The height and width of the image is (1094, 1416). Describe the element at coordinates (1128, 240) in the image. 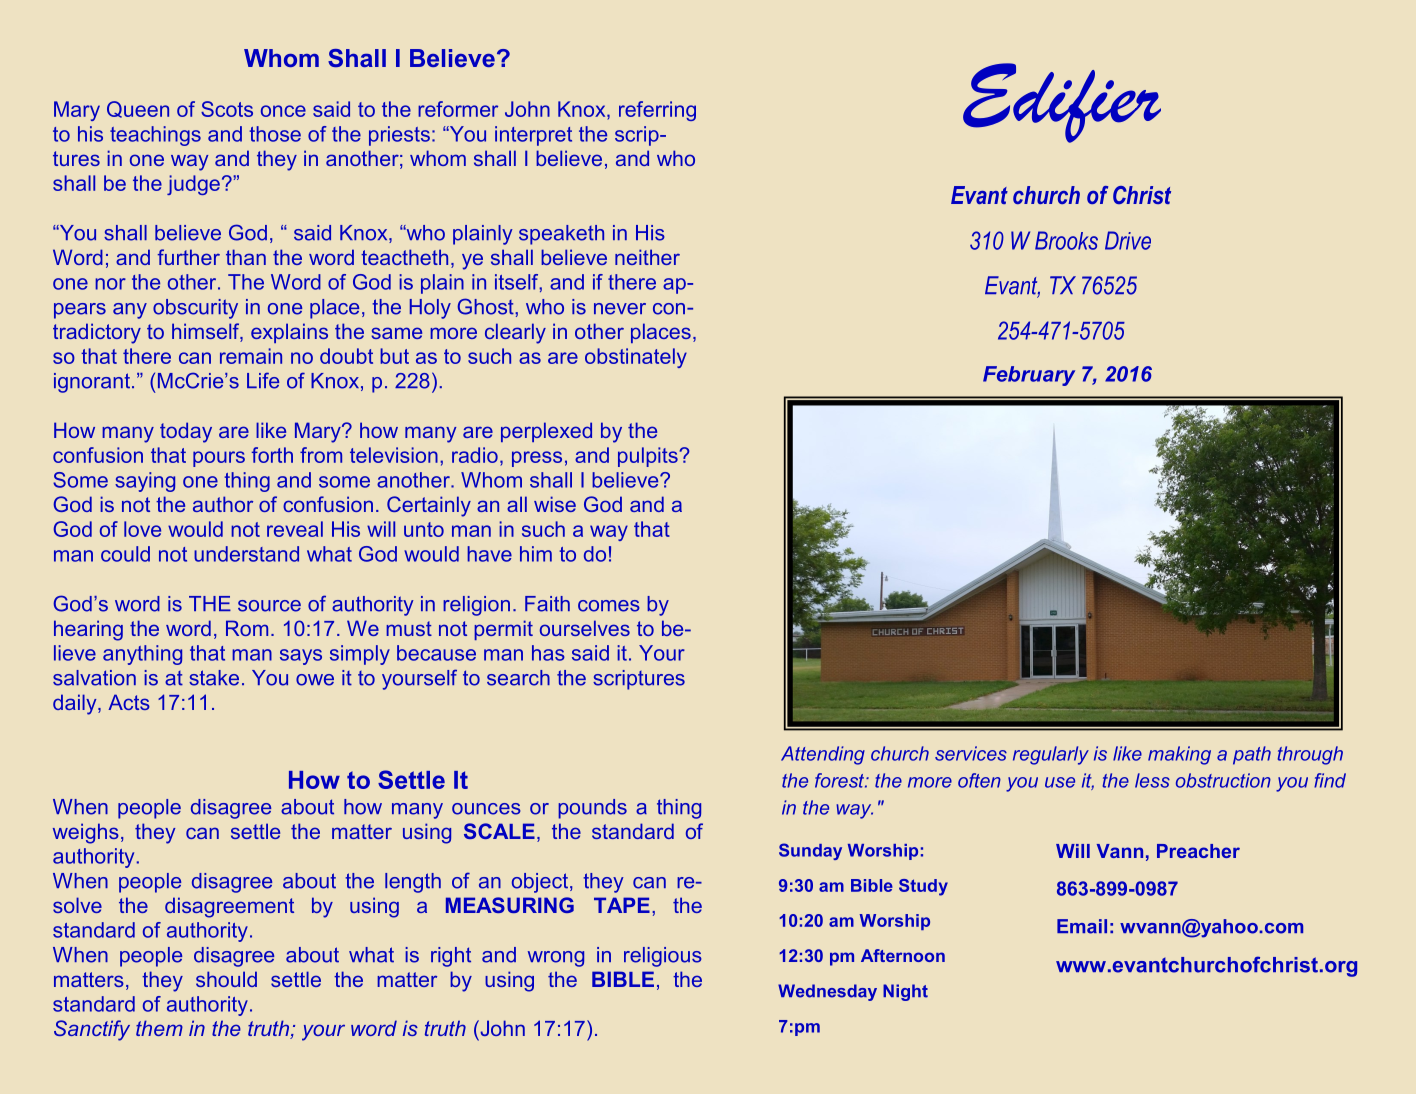

I see `Drive` at that location.
